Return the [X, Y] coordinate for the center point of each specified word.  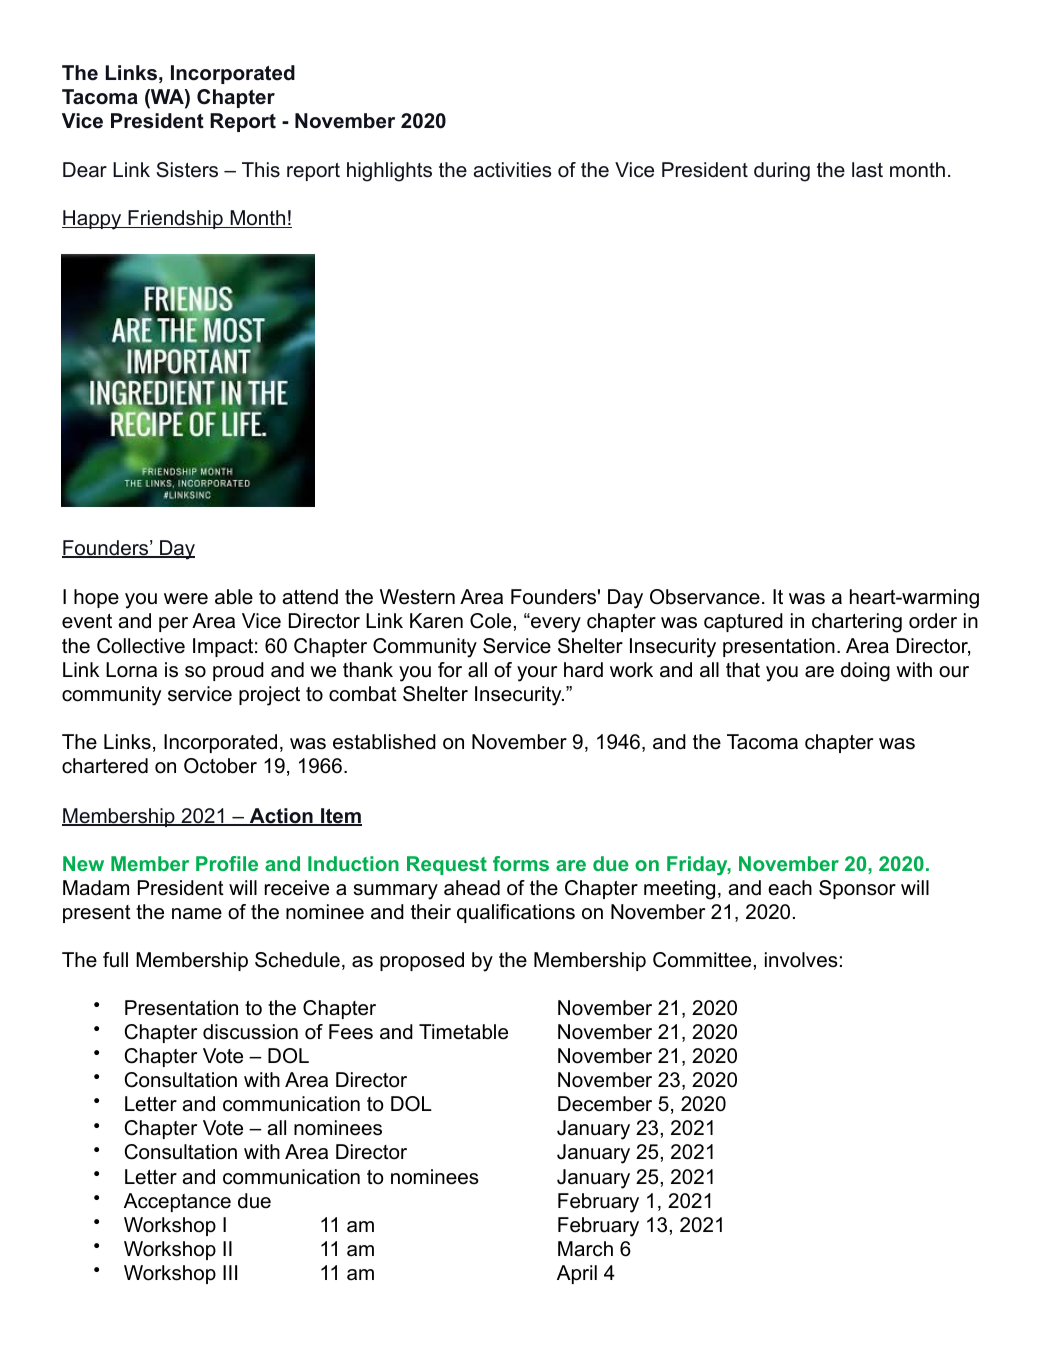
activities [513, 170]
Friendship [175, 219]
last [867, 170]
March [585, 1249]
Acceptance [177, 1202]
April [577, 1274]
